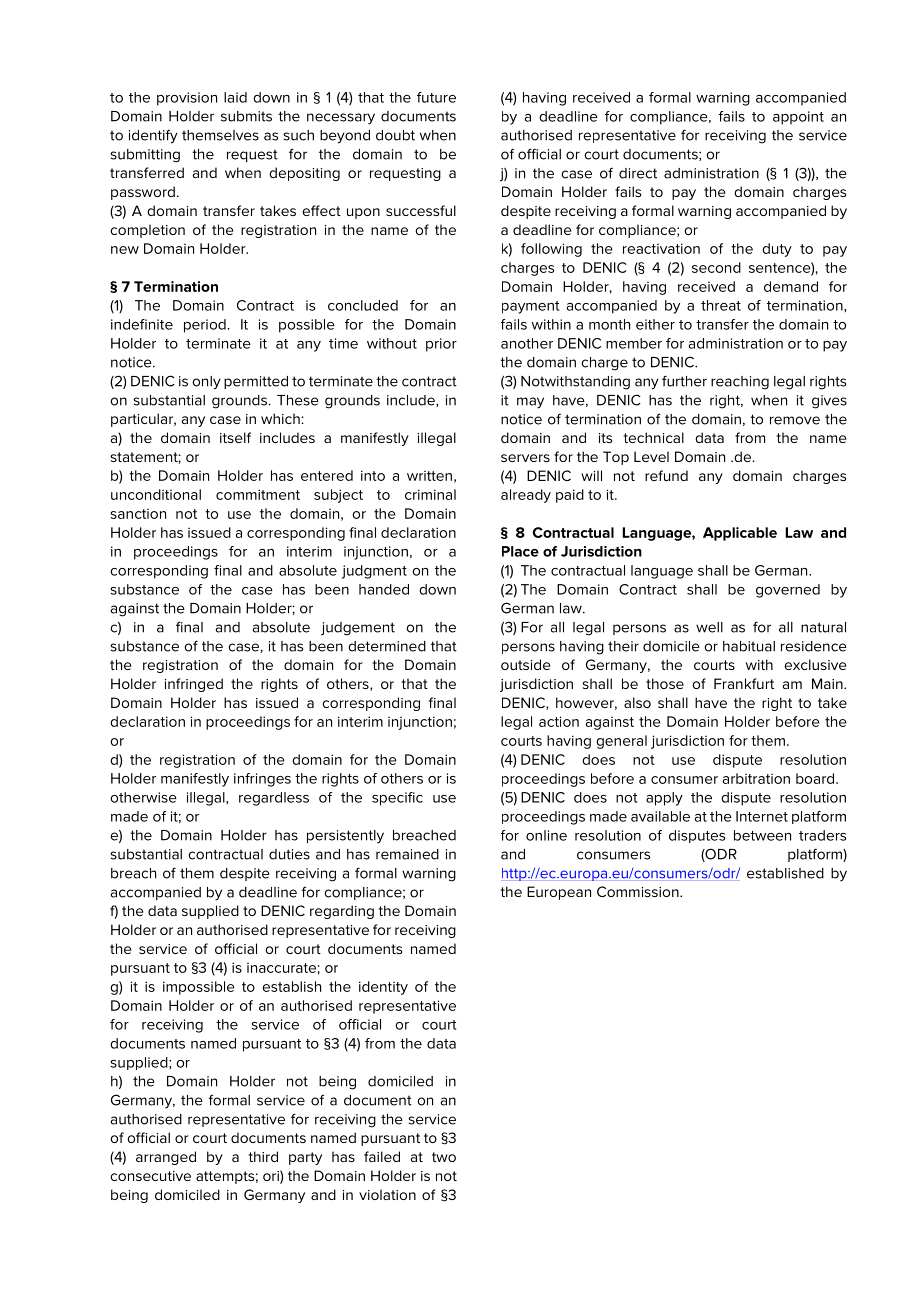  What do you see at coordinates (194, 685) in the page?
I see `infringed` at bounding box center [194, 685].
